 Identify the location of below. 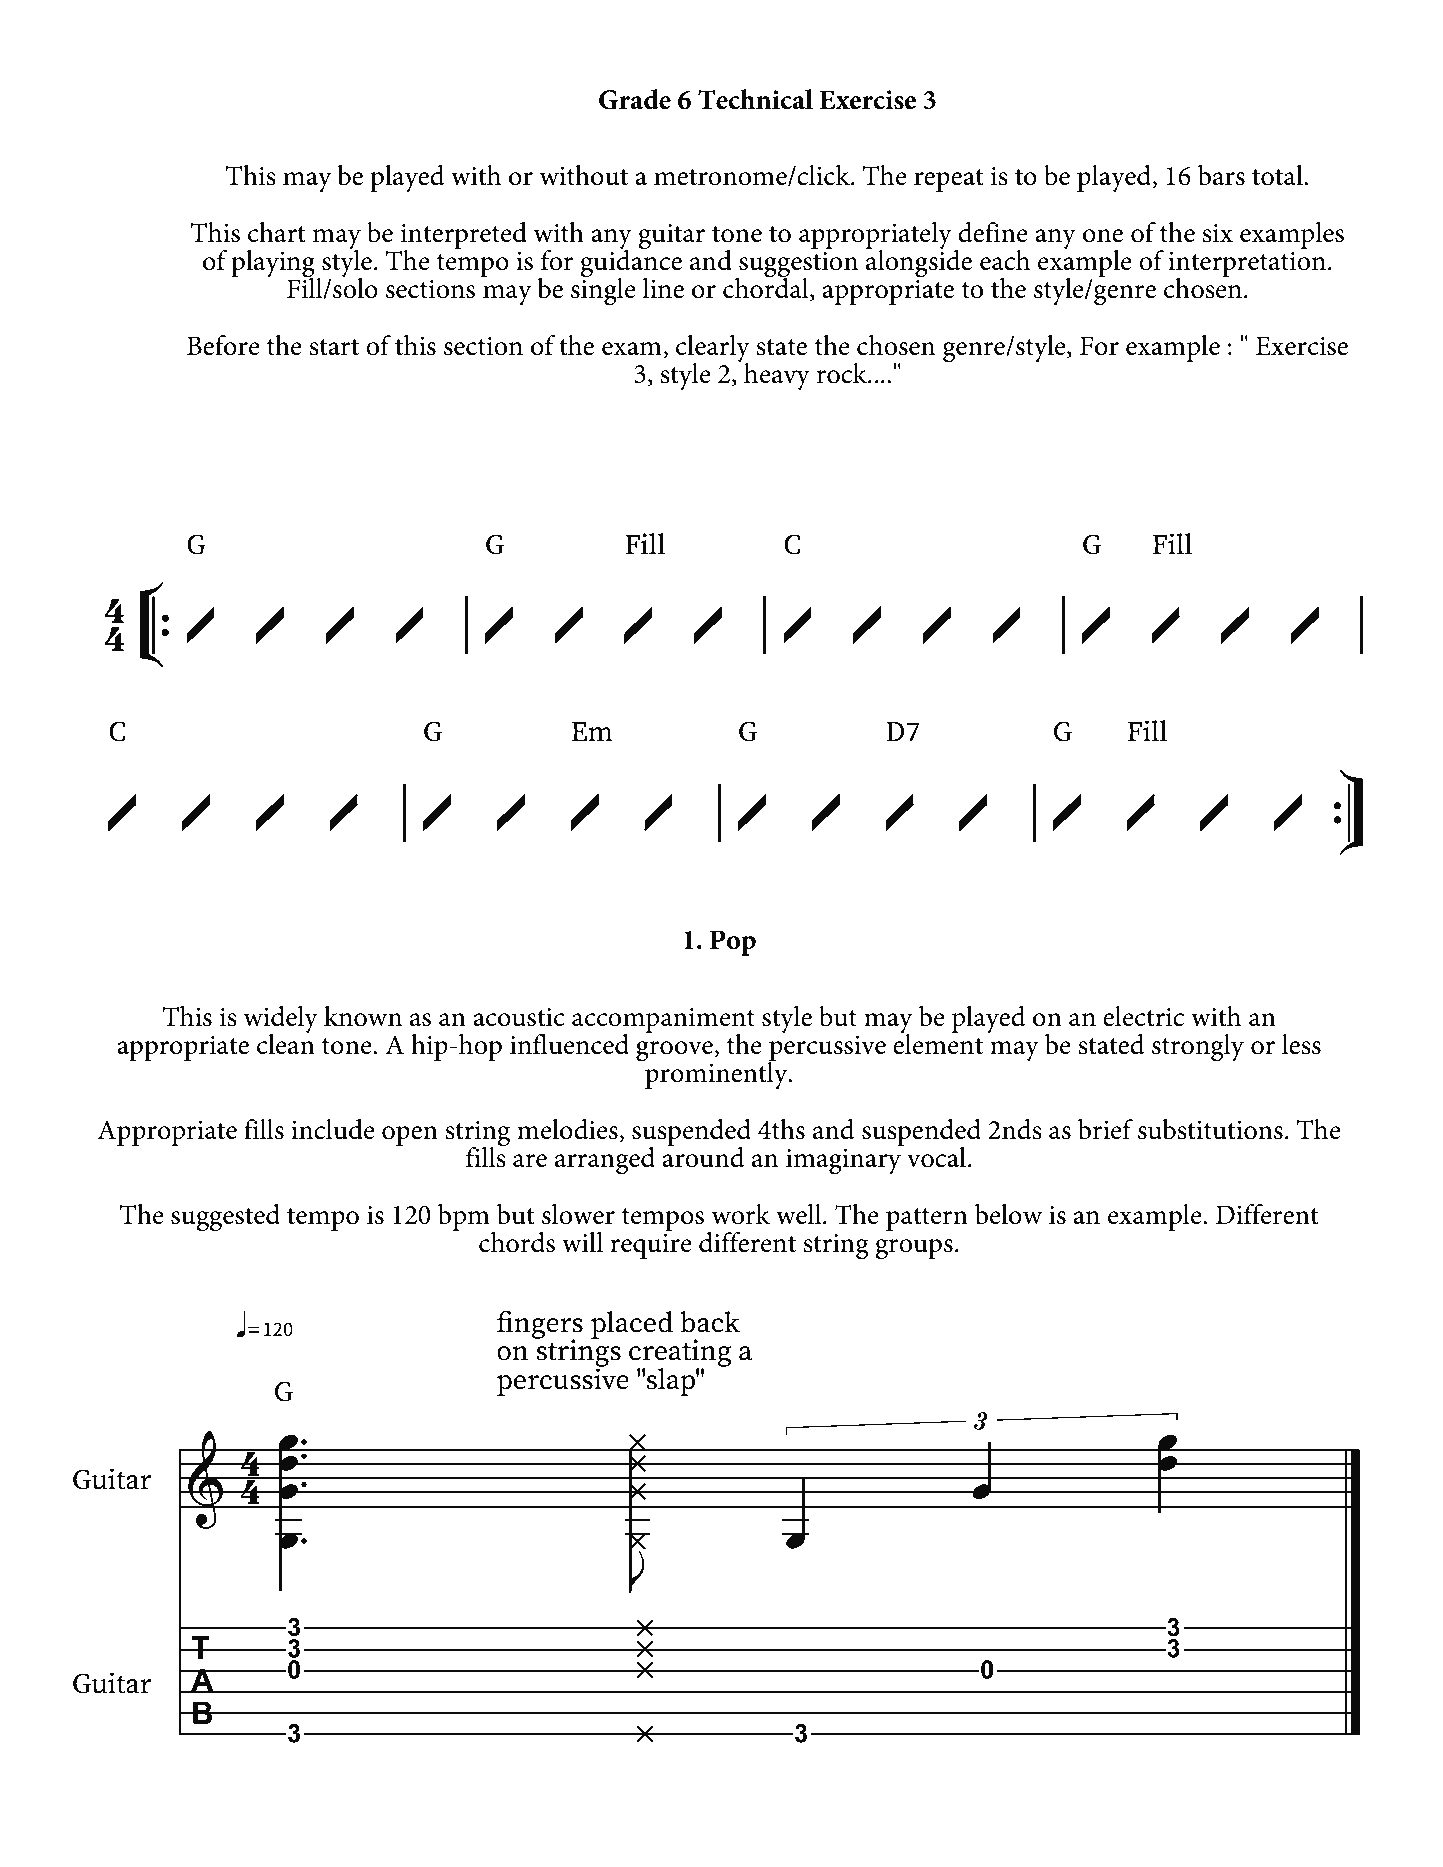
(1008, 1214).
